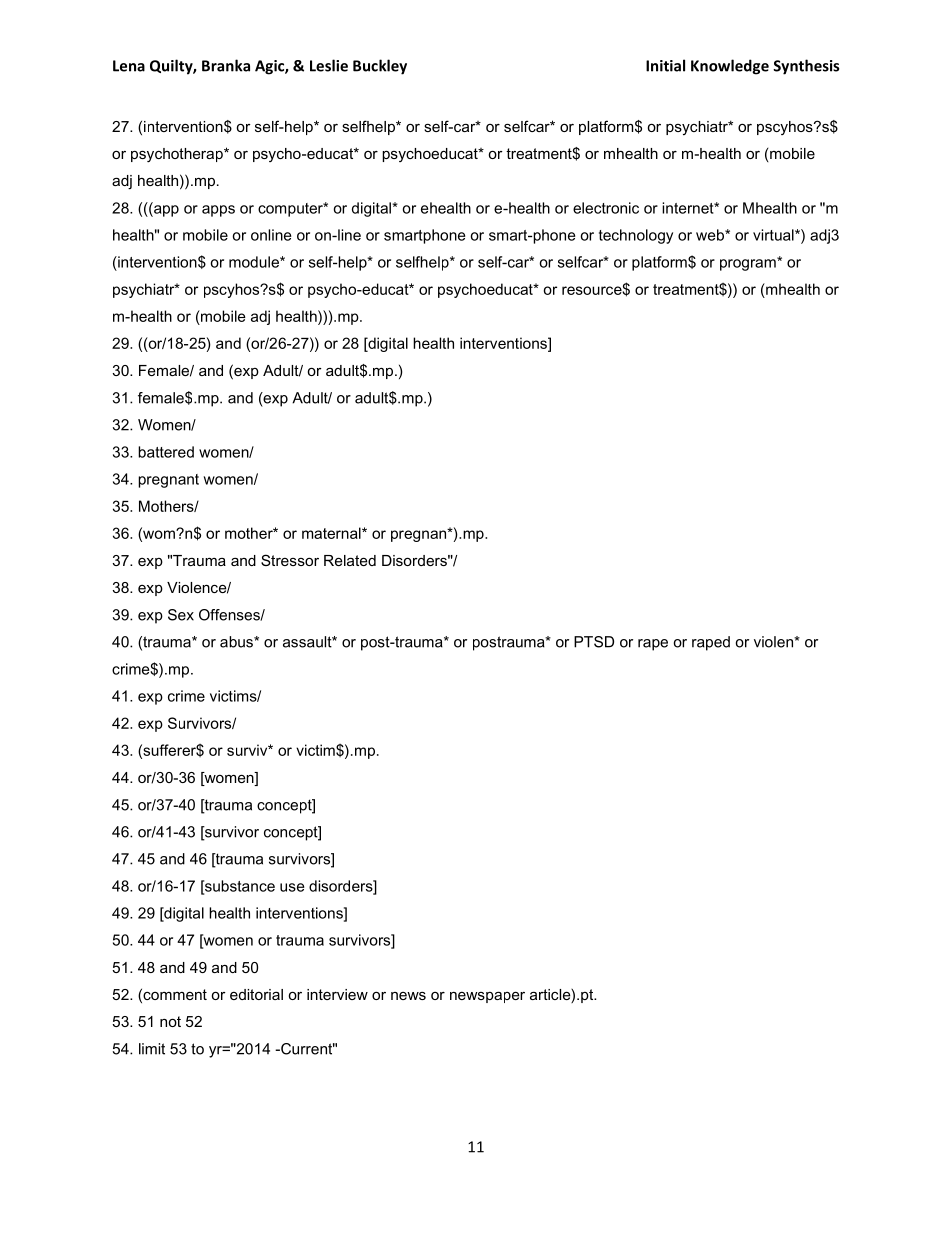 This page has width=952, height=1233. Describe the element at coordinates (594, 642) in the page. I see `PTSD` at that location.
